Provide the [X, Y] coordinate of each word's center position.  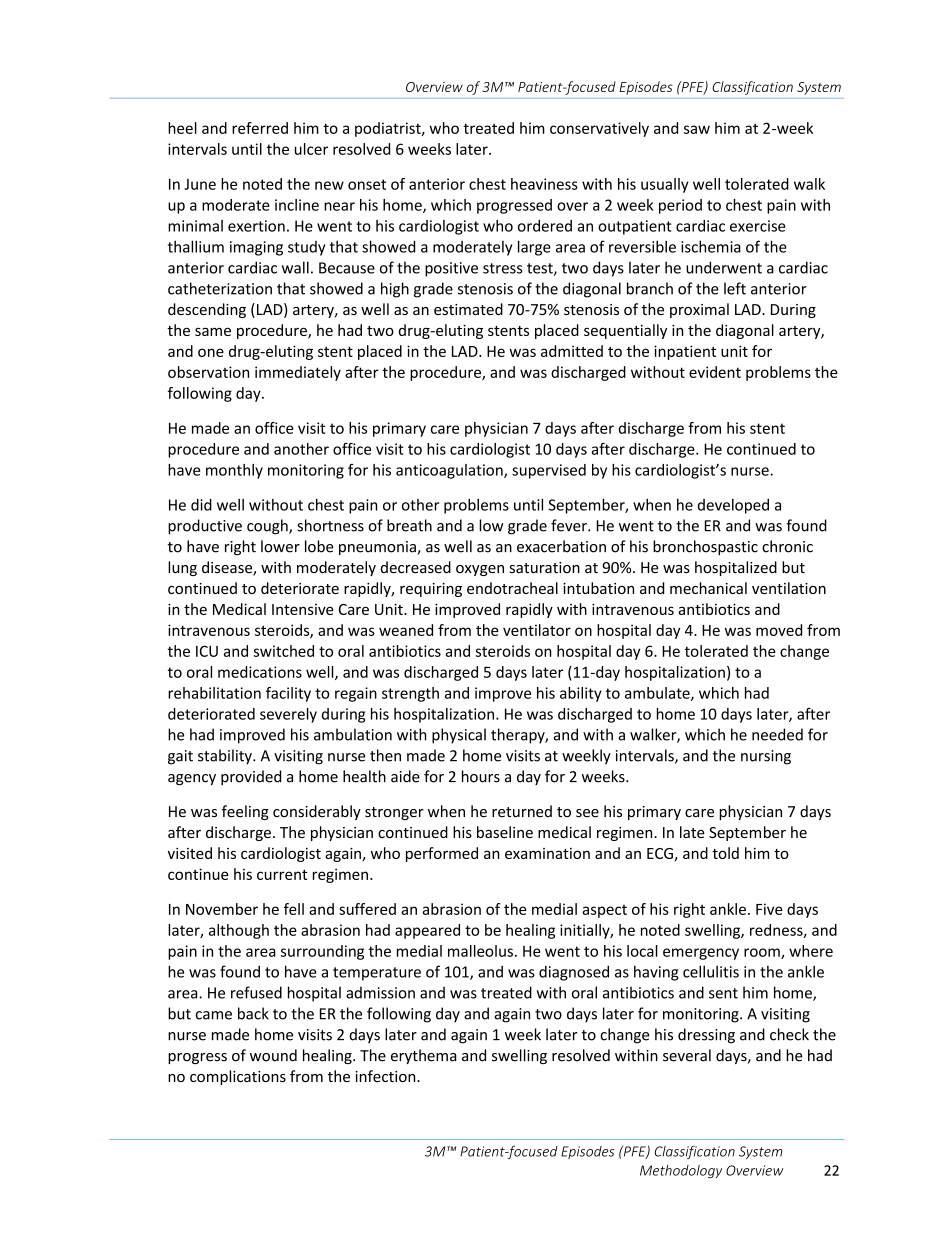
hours [481, 776]
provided [251, 777]
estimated [468, 309]
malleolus [480, 951]
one [211, 352]
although [239, 931]
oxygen [480, 570]
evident [715, 372]
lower [280, 546]
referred [260, 128]
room [763, 953]
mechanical [708, 588]
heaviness [544, 184]
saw [697, 129]
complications [238, 1077]
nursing [766, 757]
